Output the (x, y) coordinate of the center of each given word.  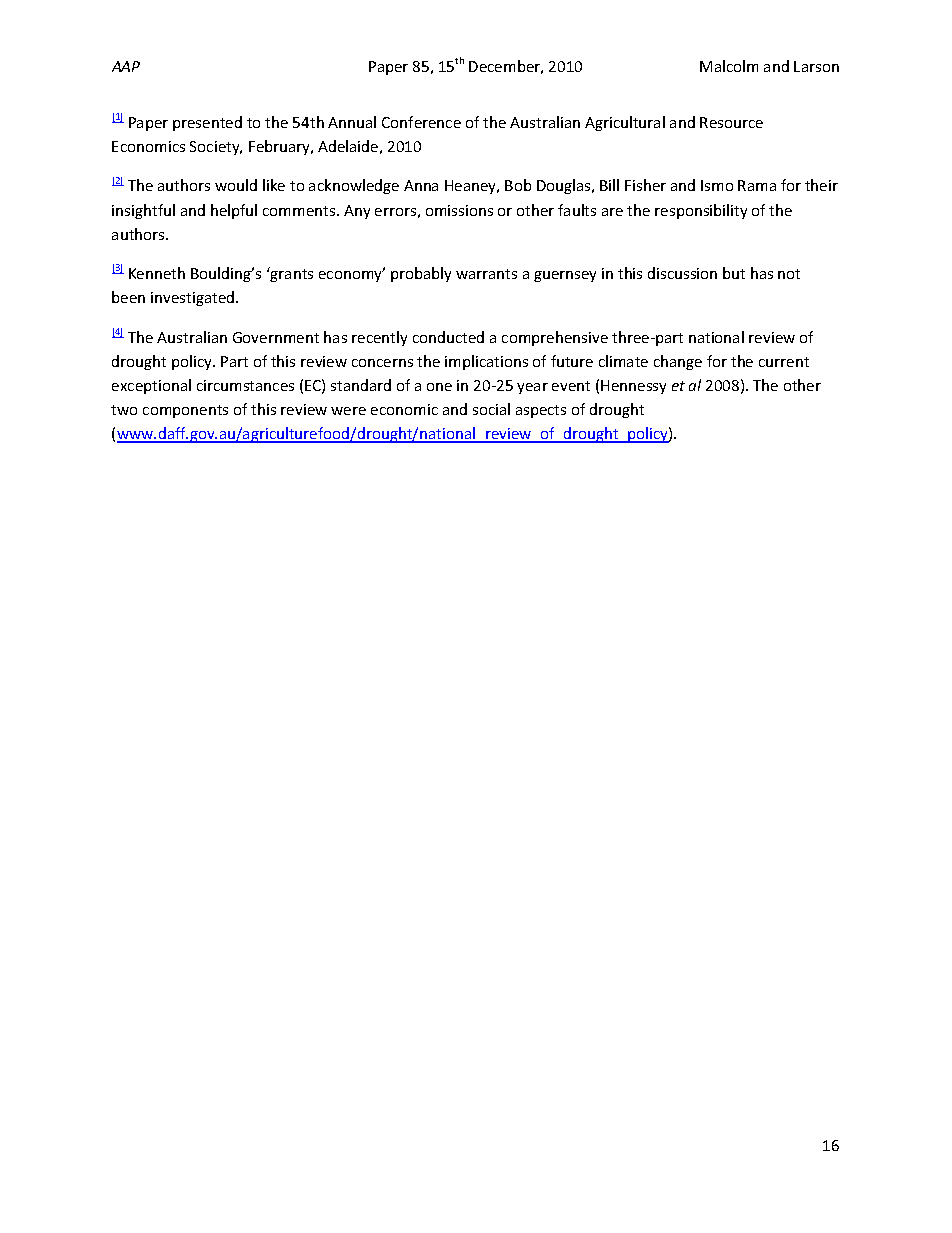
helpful (234, 211)
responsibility (701, 211)
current (784, 362)
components (185, 411)
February (281, 147)
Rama (757, 185)
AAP (126, 66)
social (491, 409)
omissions (459, 210)
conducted (448, 337)
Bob (518, 185)
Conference (421, 122)
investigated (194, 298)
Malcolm (729, 66)
